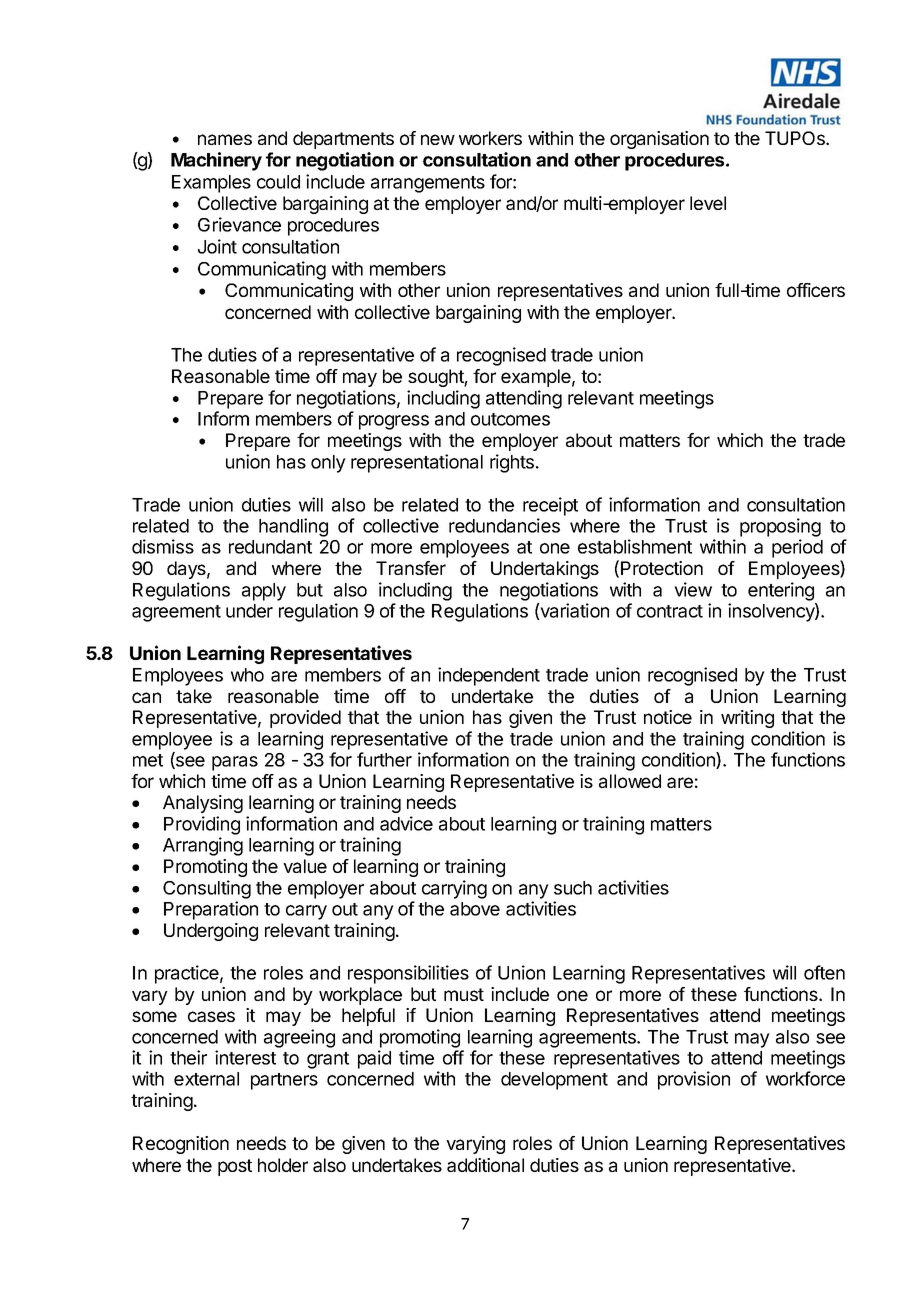  I want to click on post, so click(235, 1167).
